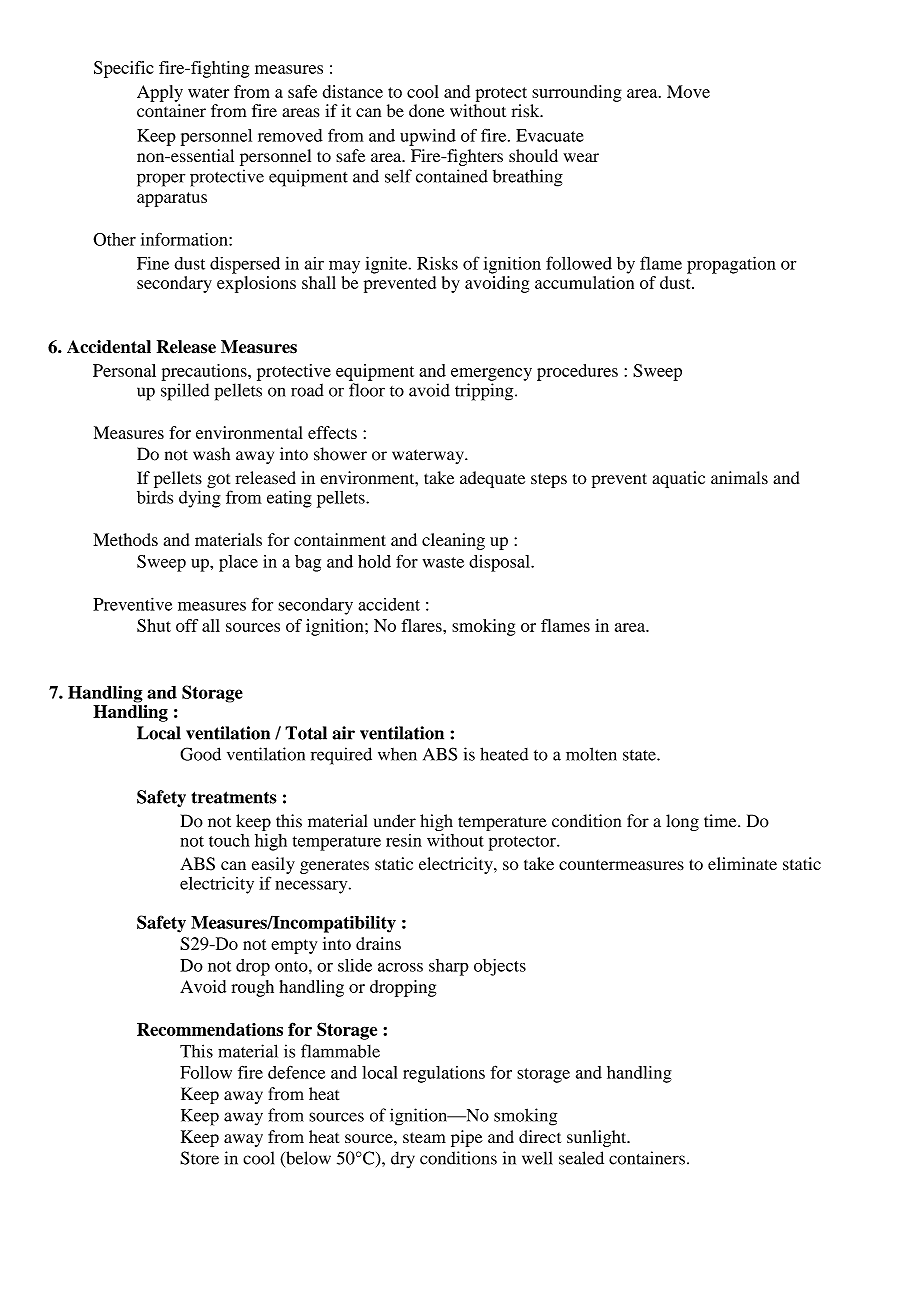  Describe the element at coordinates (397, 754) in the image. I see `when` at that location.
